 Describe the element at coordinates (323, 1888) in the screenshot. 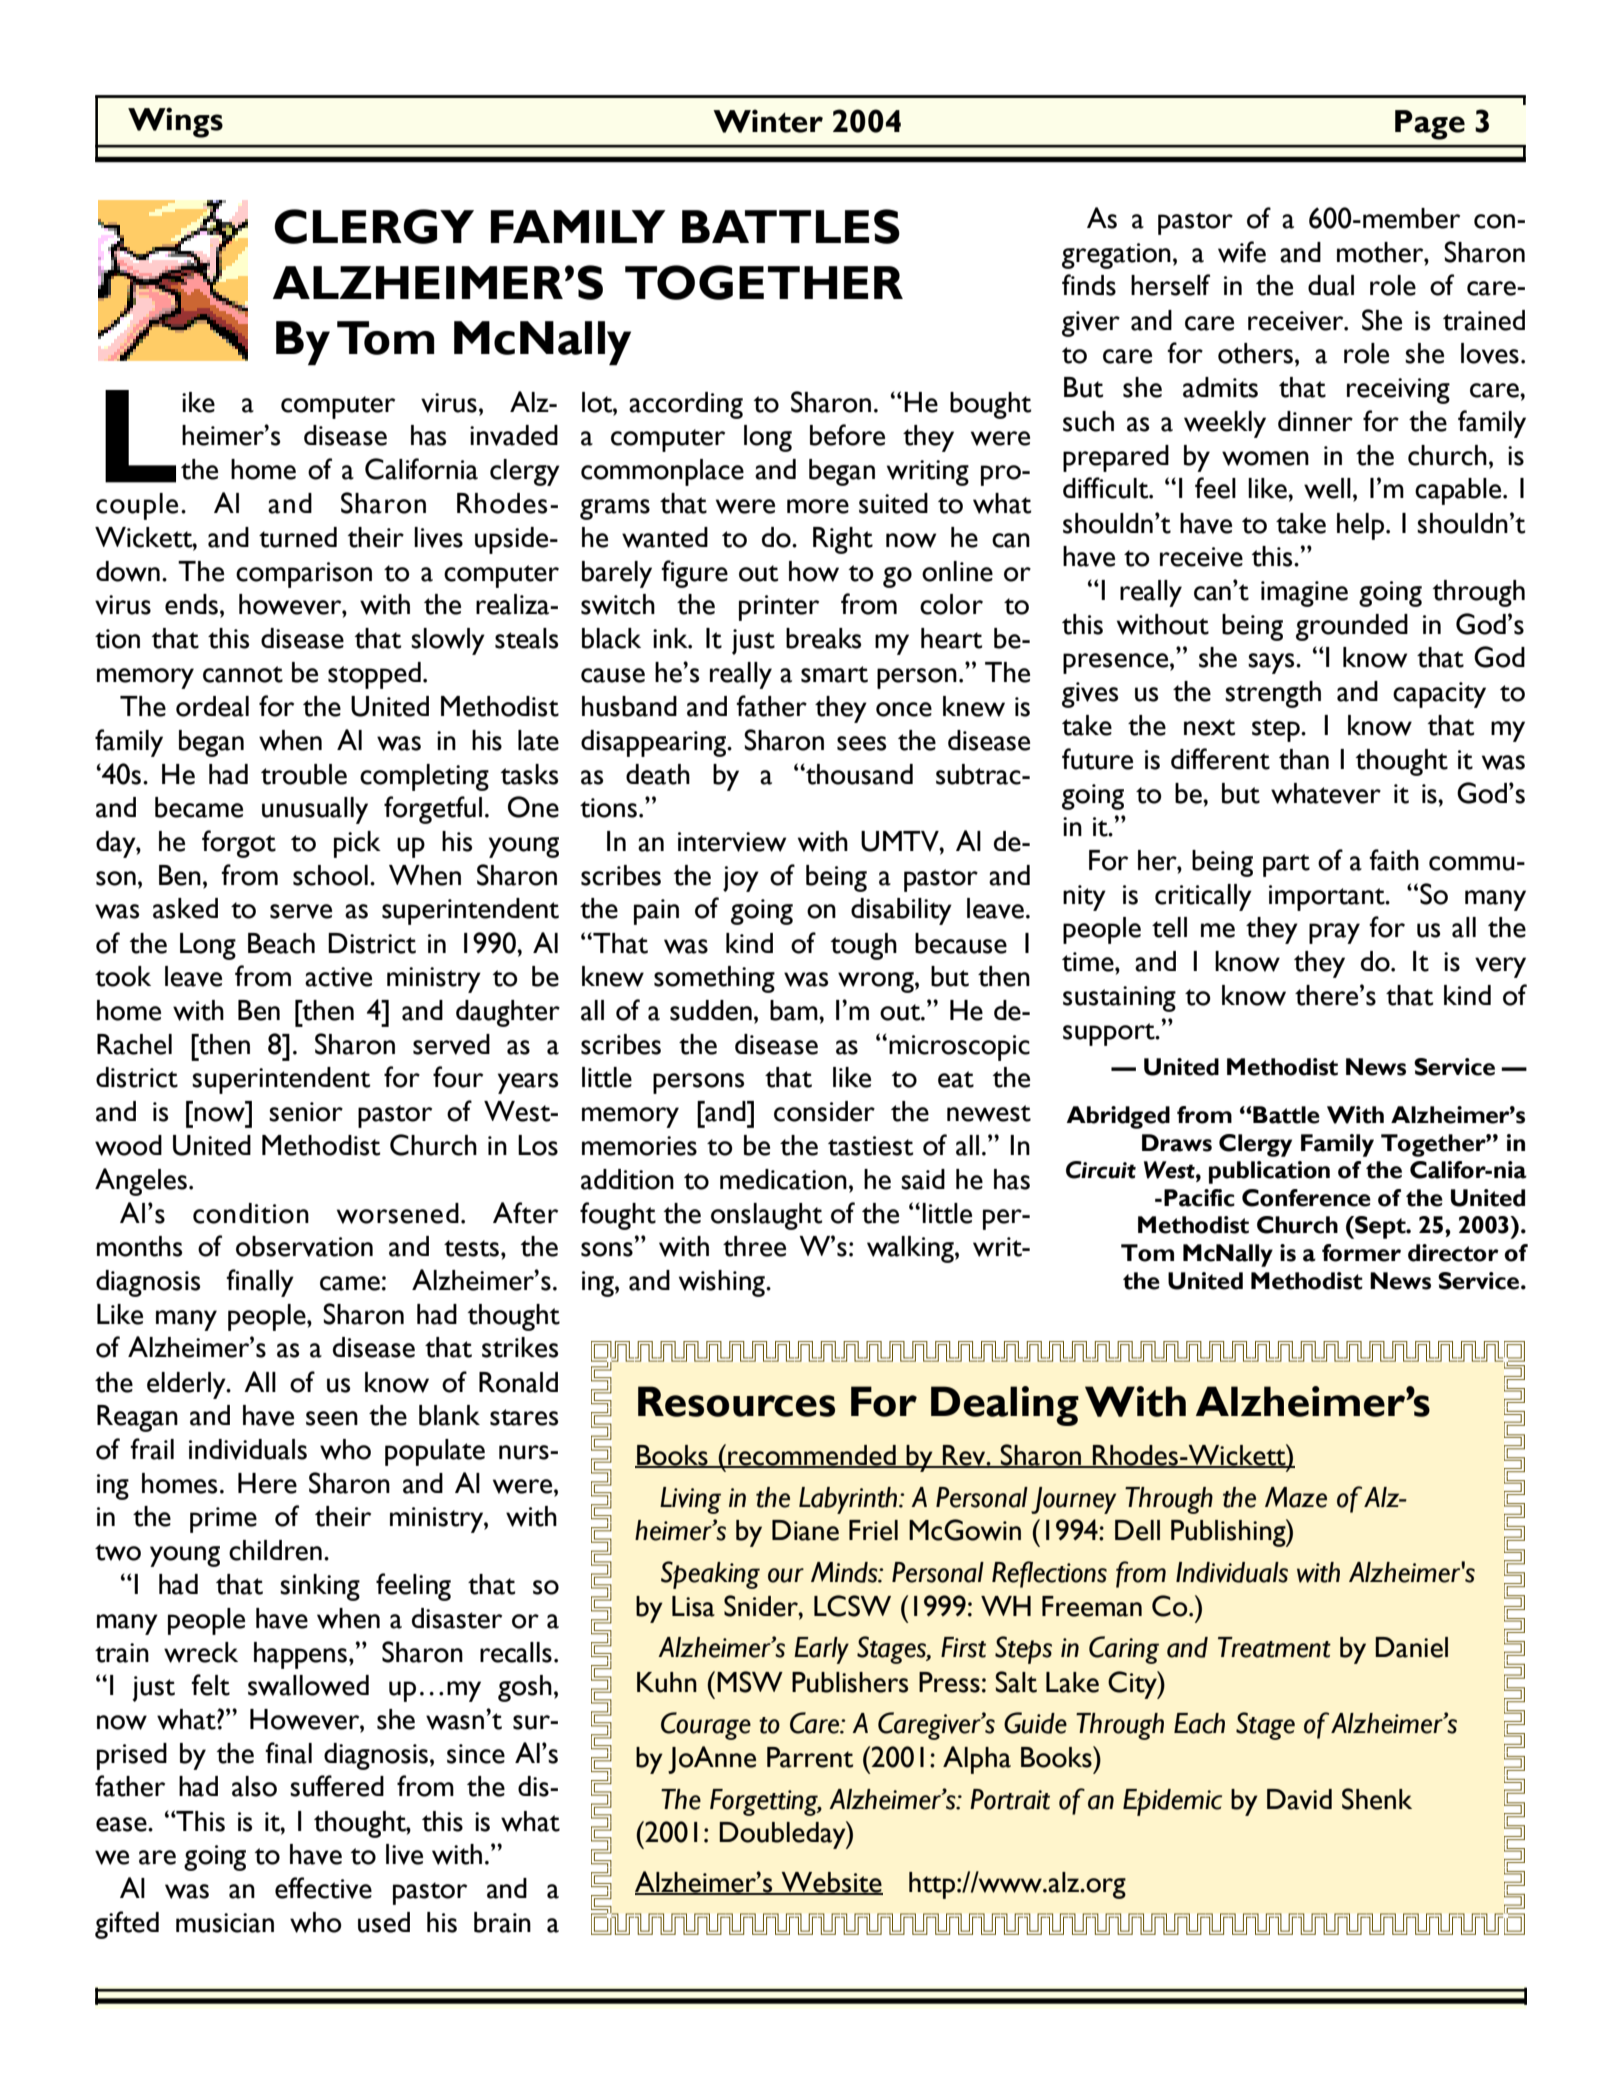

I see `effective` at that location.
